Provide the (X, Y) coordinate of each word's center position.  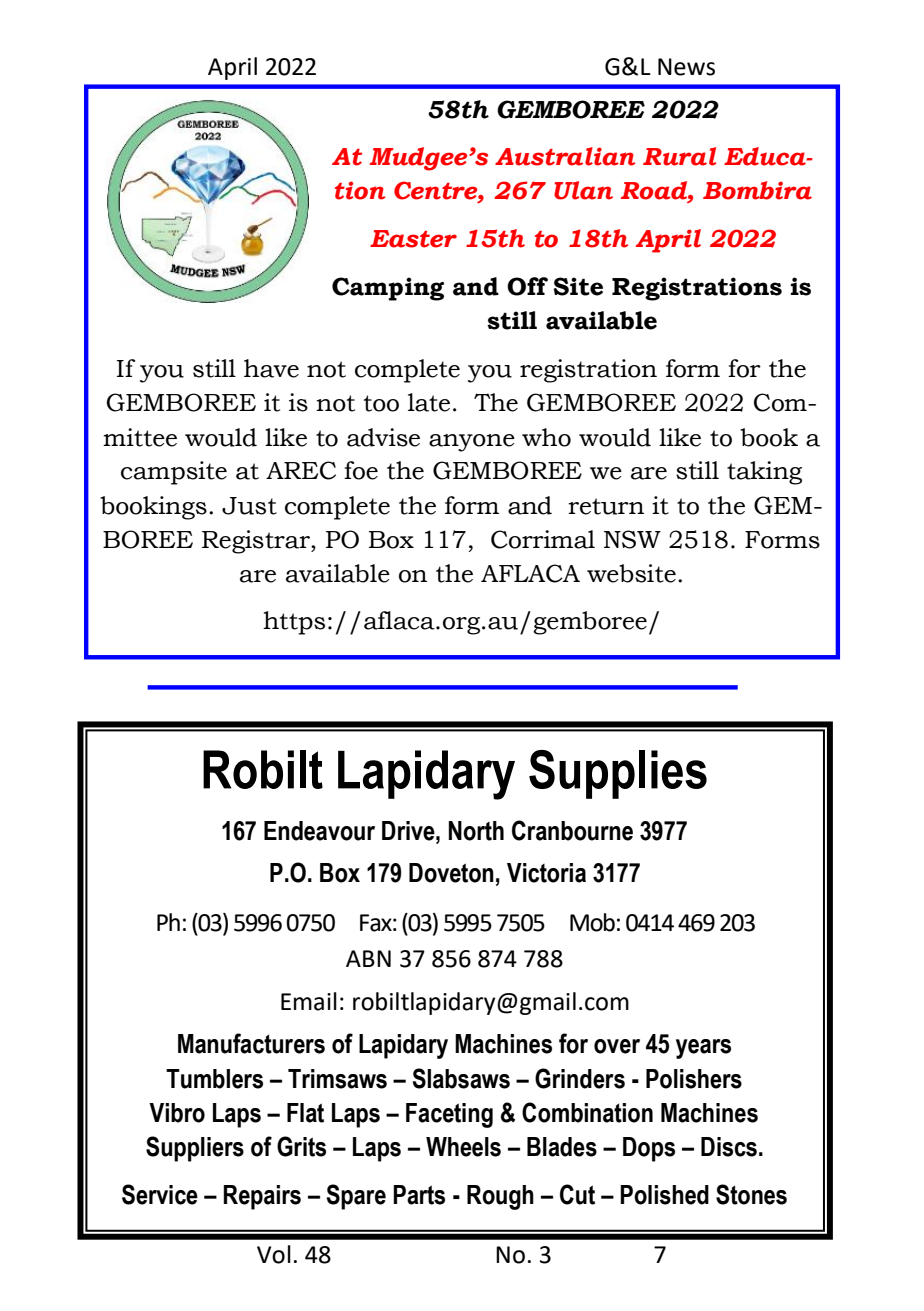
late (429, 402)
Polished (664, 1195)
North (476, 831)
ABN (368, 958)
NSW (632, 539)
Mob (592, 922)
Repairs (262, 1197)
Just (249, 506)
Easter (413, 239)
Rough (500, 1197)
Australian (565, 156)
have (271, 368)
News (686, 67)
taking (764, 473)
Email (309, 1001)
